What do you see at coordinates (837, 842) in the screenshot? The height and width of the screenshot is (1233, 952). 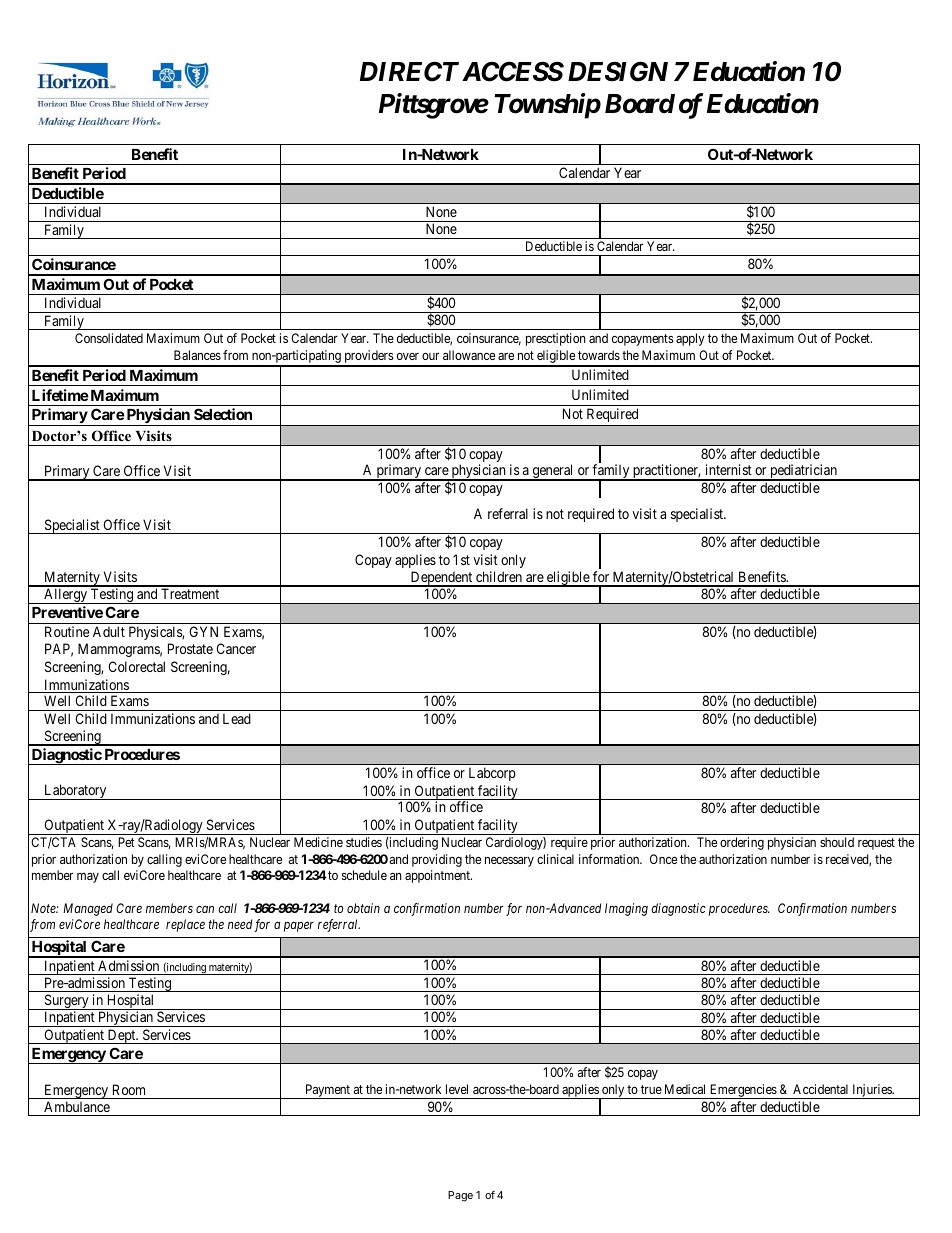 I see `should` at bounding box center [837, 842].
